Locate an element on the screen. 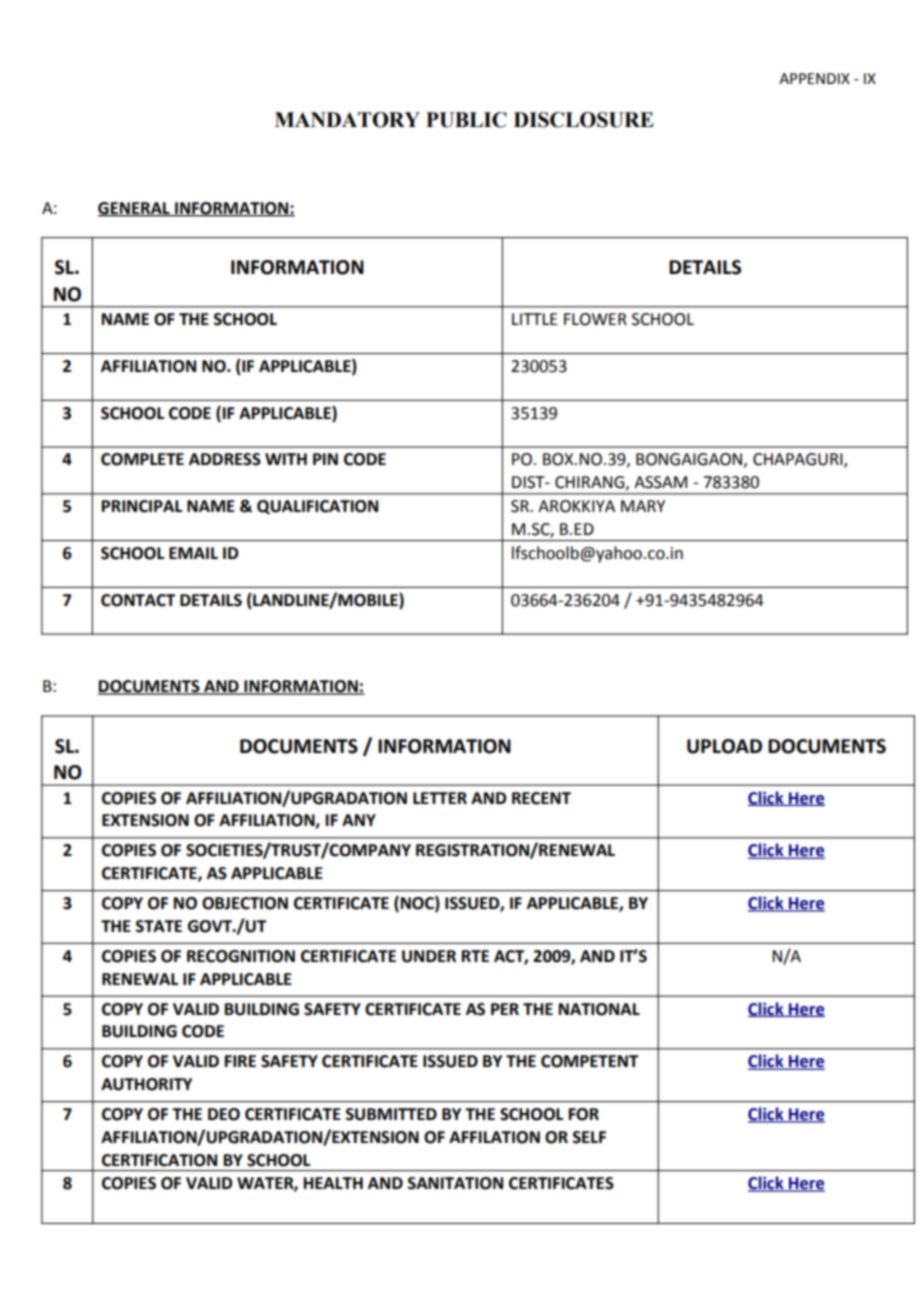  PIN is located at coordinates (325, 459).
